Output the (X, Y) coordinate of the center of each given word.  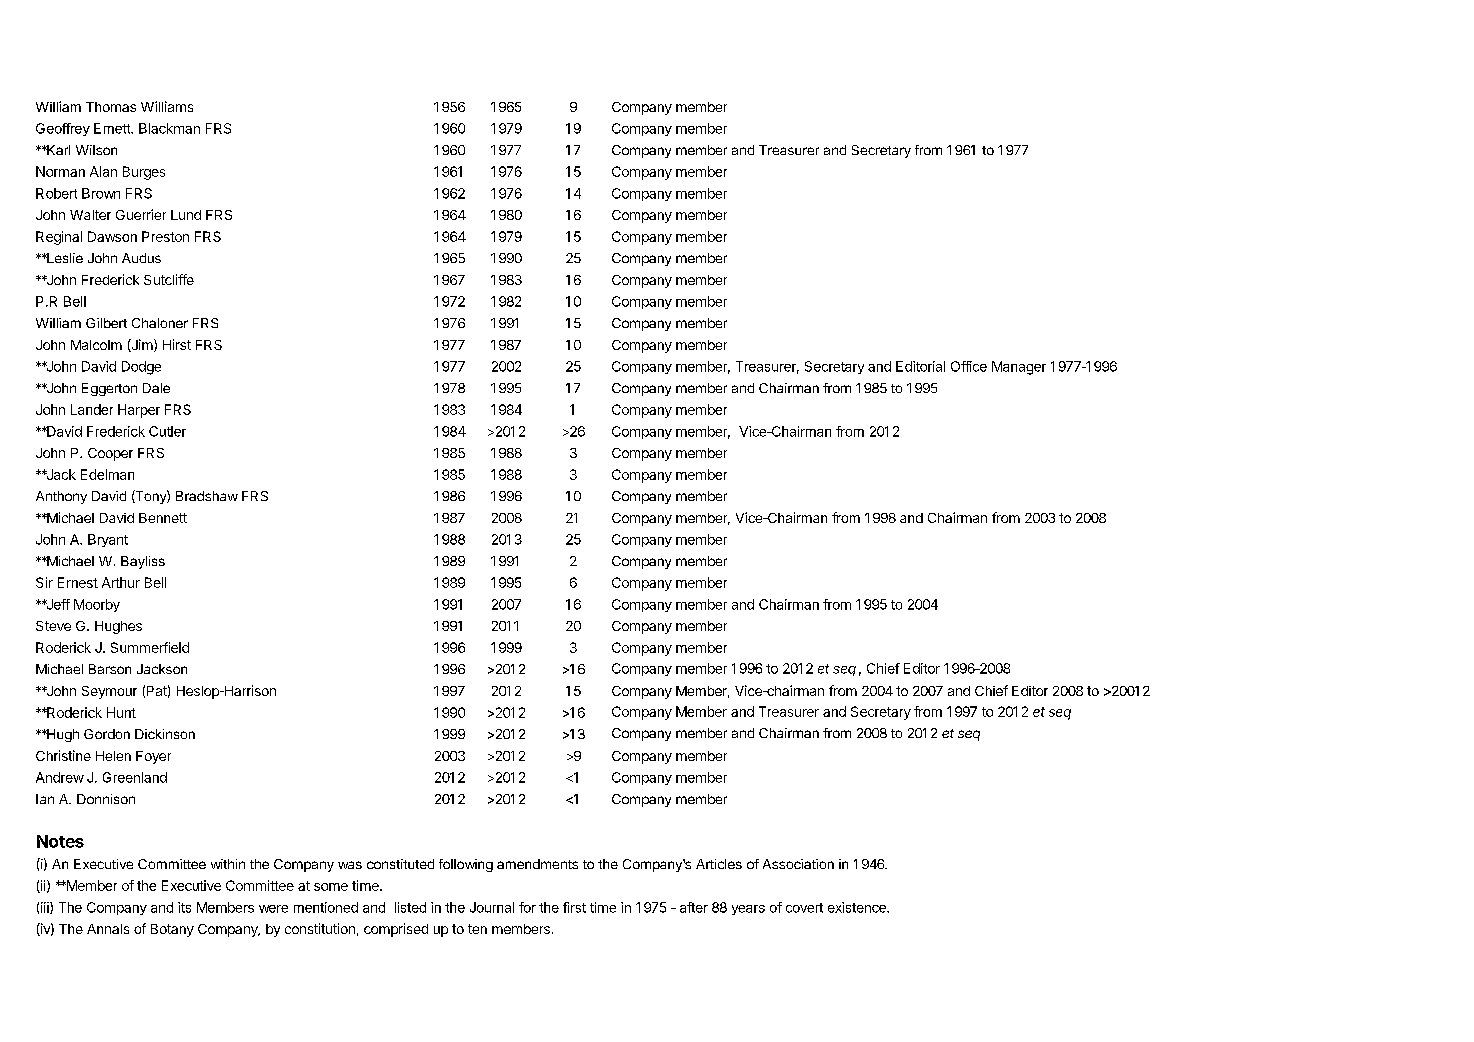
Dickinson (165, 734)
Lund (186, 215)
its (184, 907)
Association (798, 864)
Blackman (169, 128)
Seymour (109, 692)
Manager (1019, 368)
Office (969, 366)
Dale (156, 388)
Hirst (177, 344)
